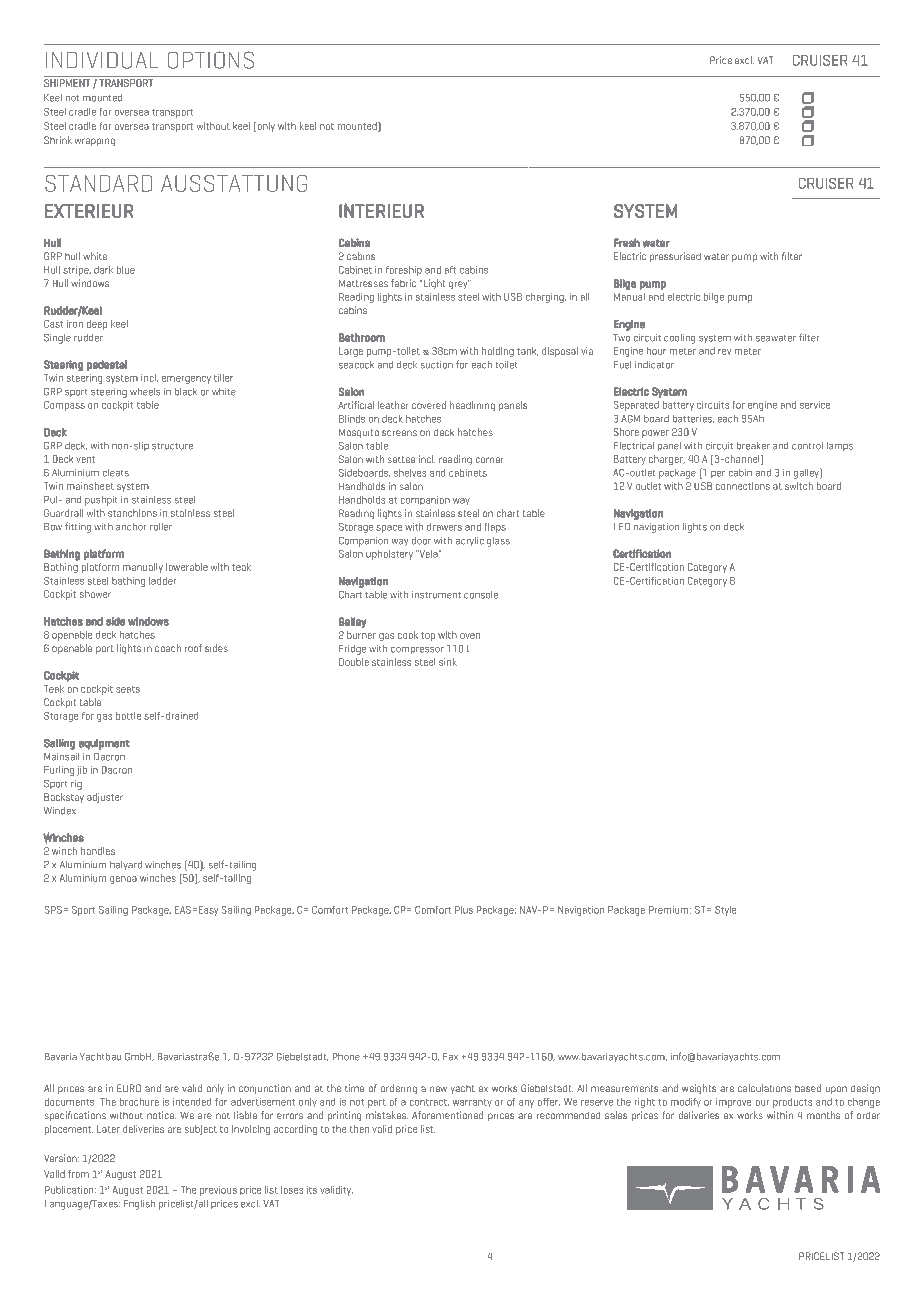 This screenshot has height=1308, width=924. What do you see at coordinates (823, 1115) in the screenshot?
I see `months` at bounding box center [823, 1115].
